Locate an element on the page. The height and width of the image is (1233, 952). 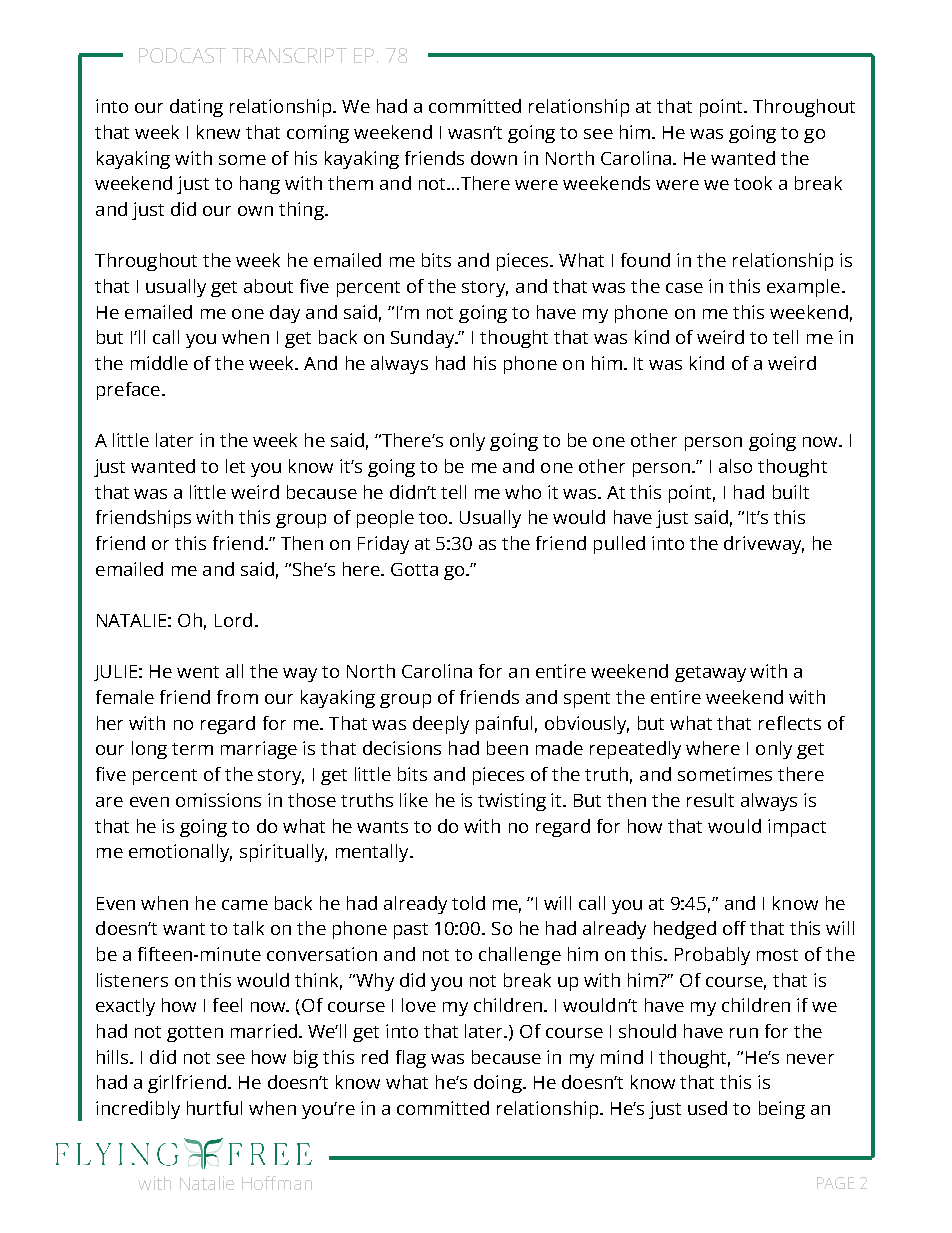
example is located at coordinates (803, 288).
